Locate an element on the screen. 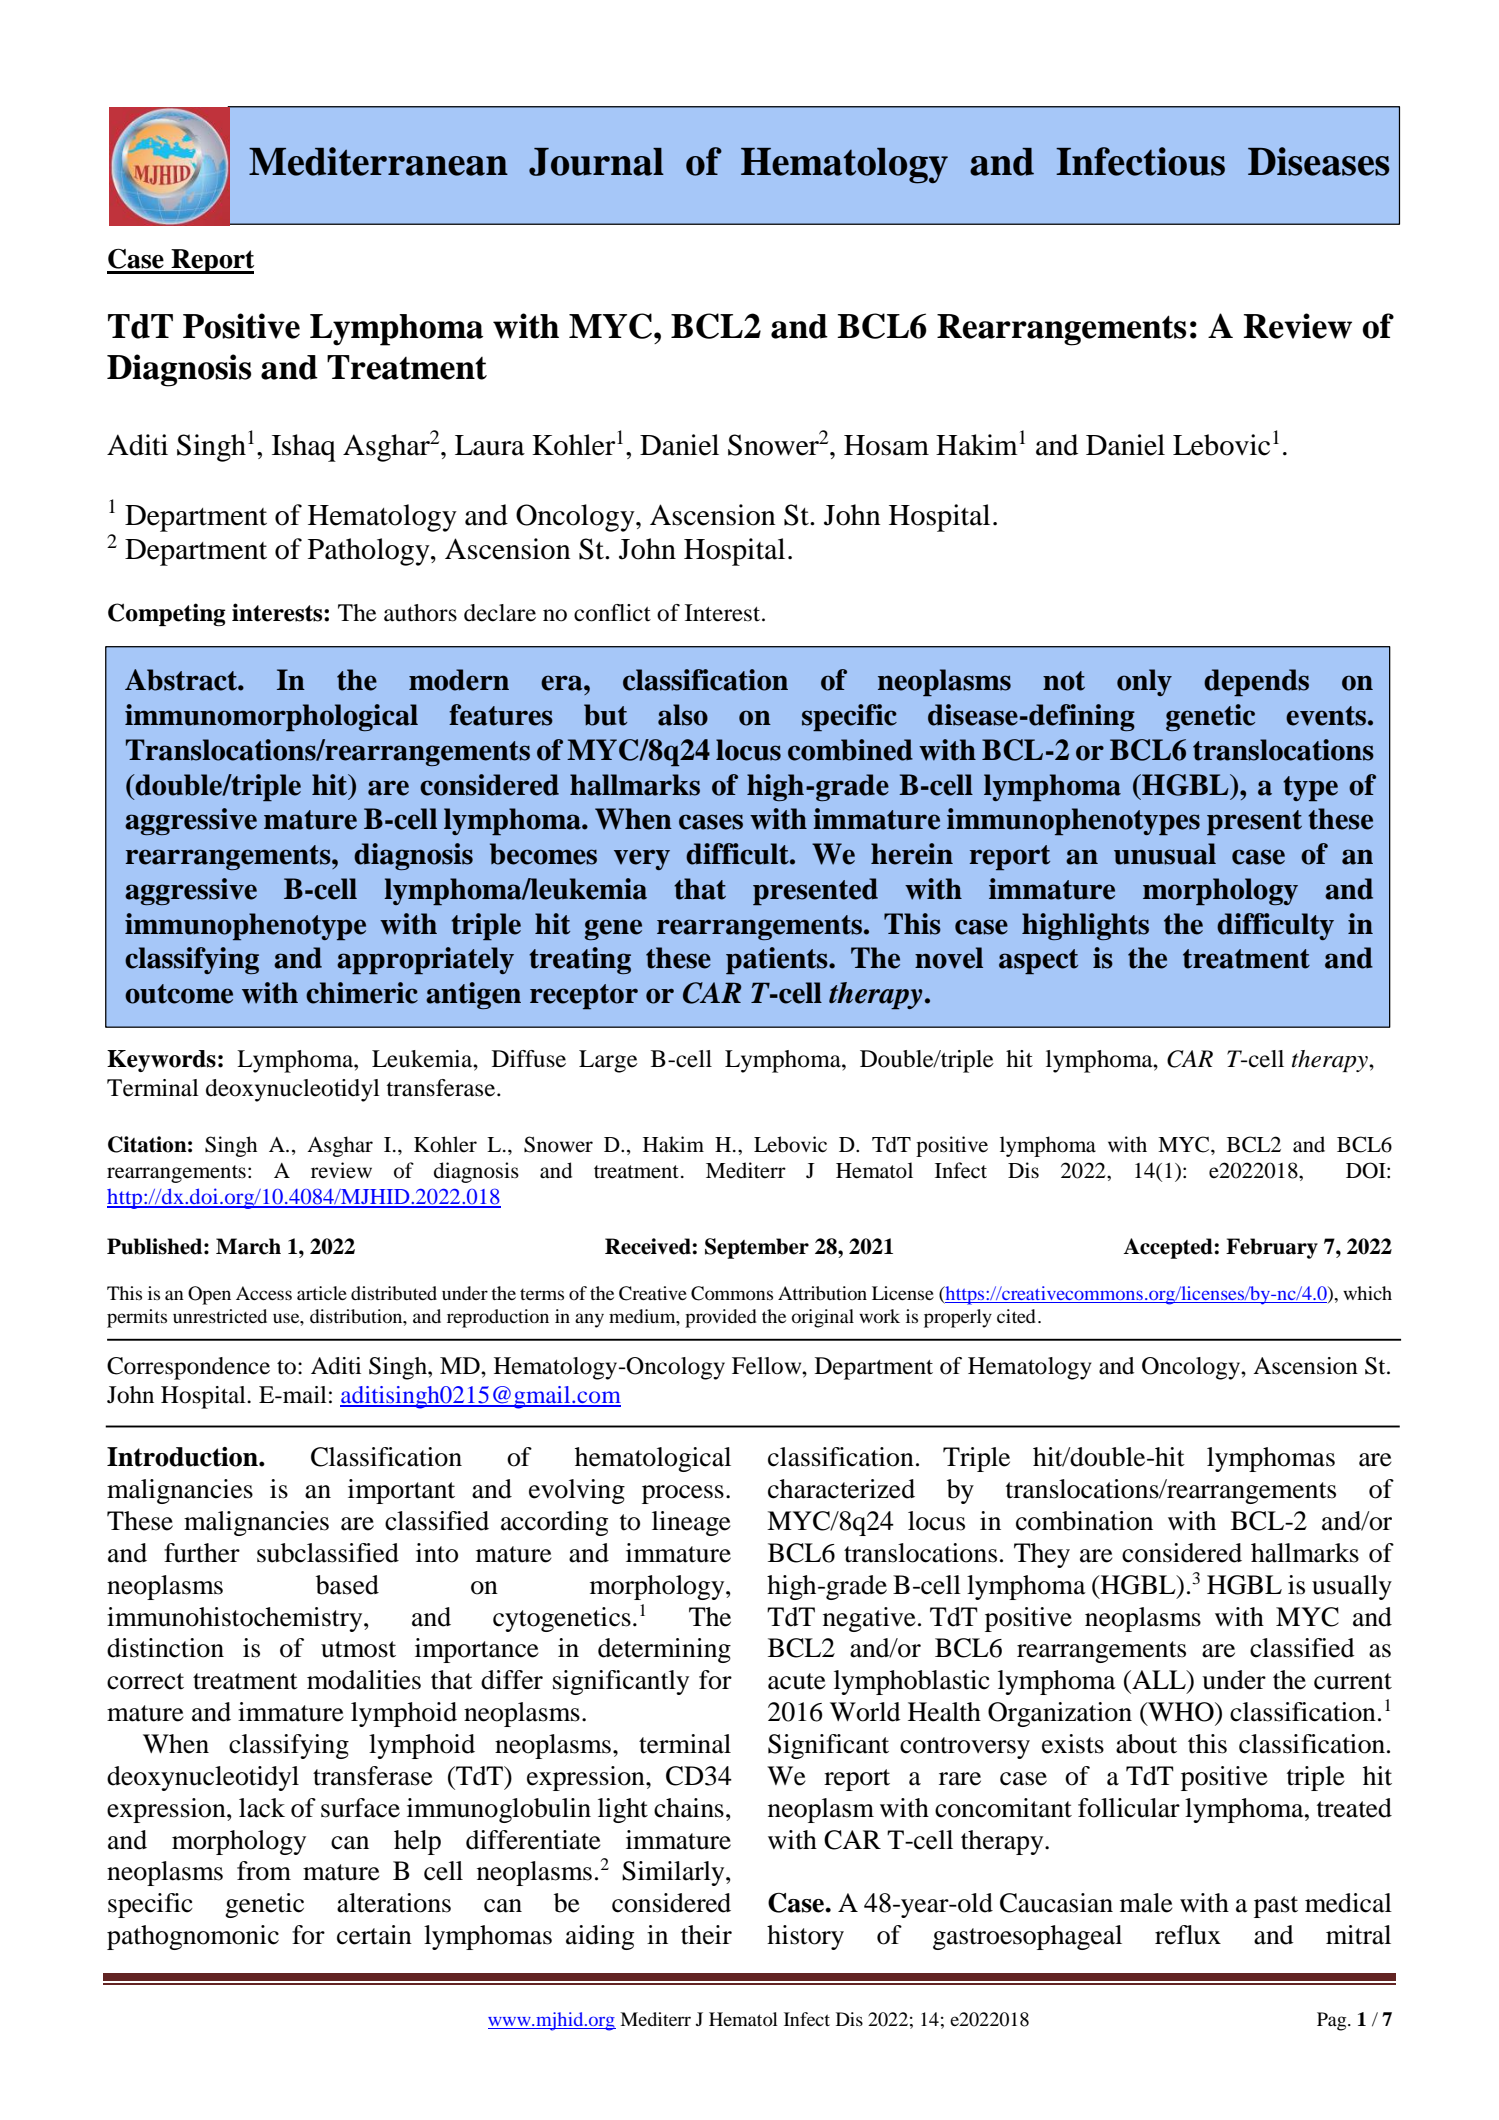 This screenshot has width=1499, height=2120. Large is located at coordinates (608, 1061).
